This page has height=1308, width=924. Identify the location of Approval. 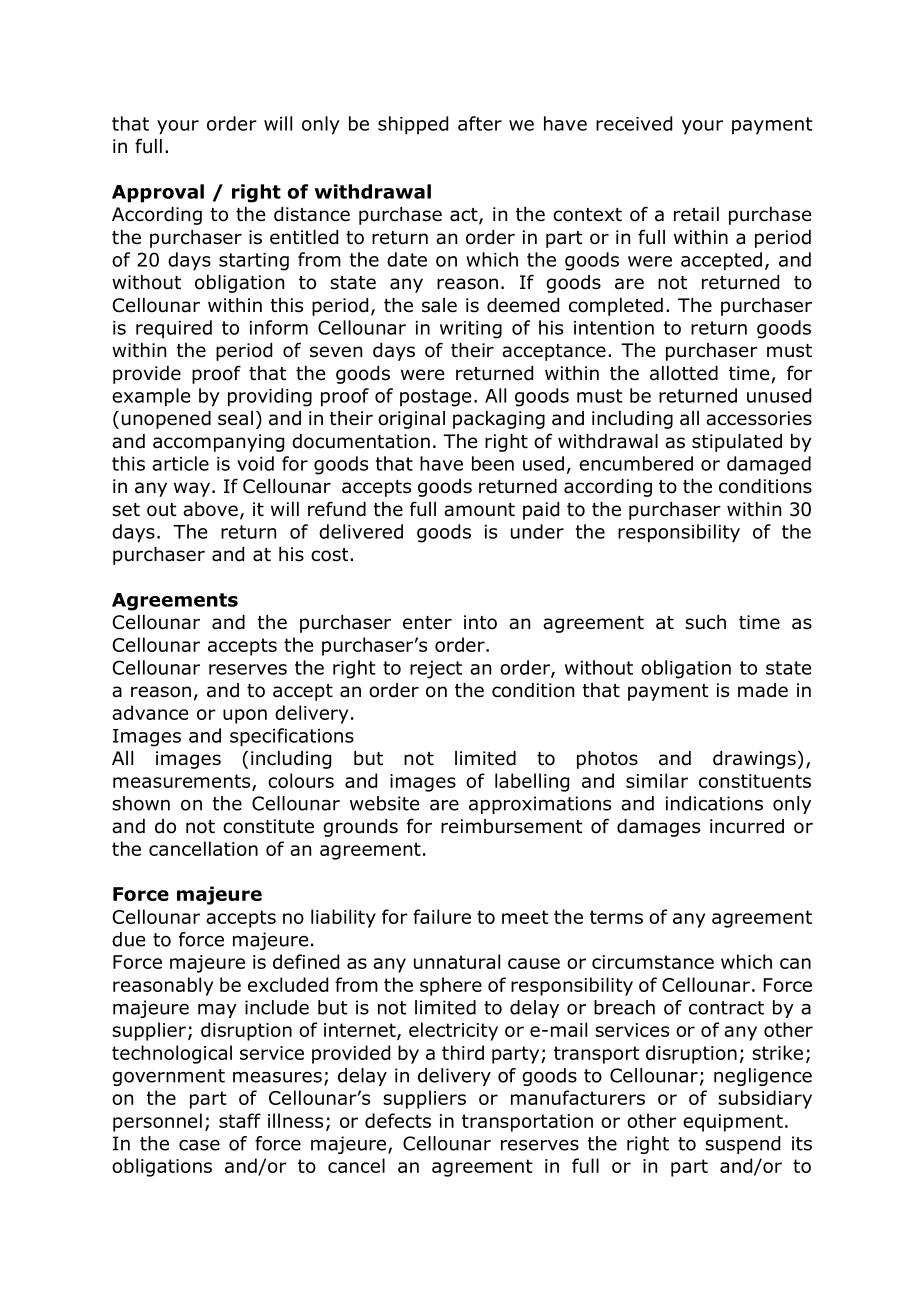
(158, 193).
